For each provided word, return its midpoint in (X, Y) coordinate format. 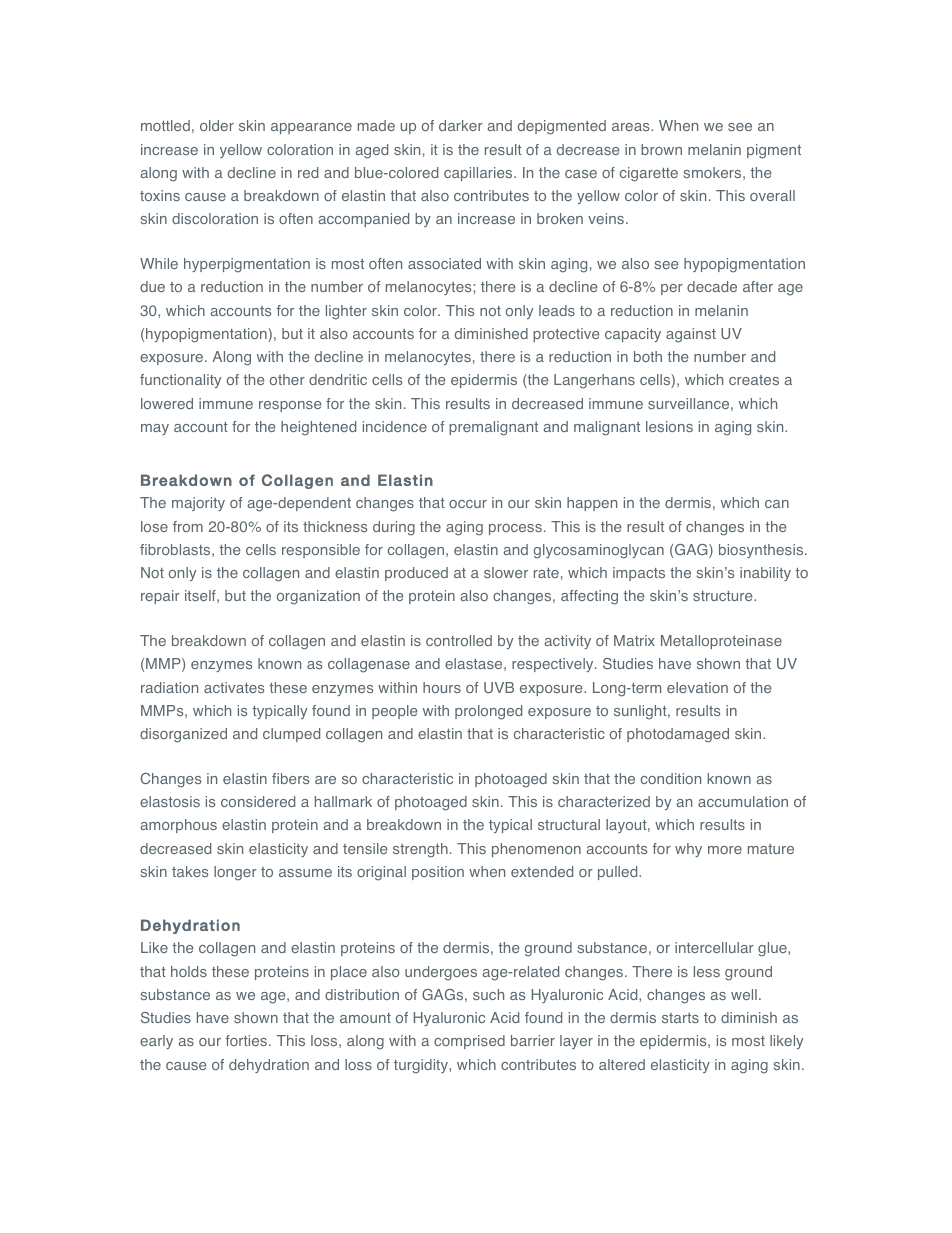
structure (724, 596)
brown (661, 149)
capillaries (479, 174)
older (217, 125)
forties (248, 1040)
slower (506, 572)
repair (160, 597)
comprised (469, 1042)
